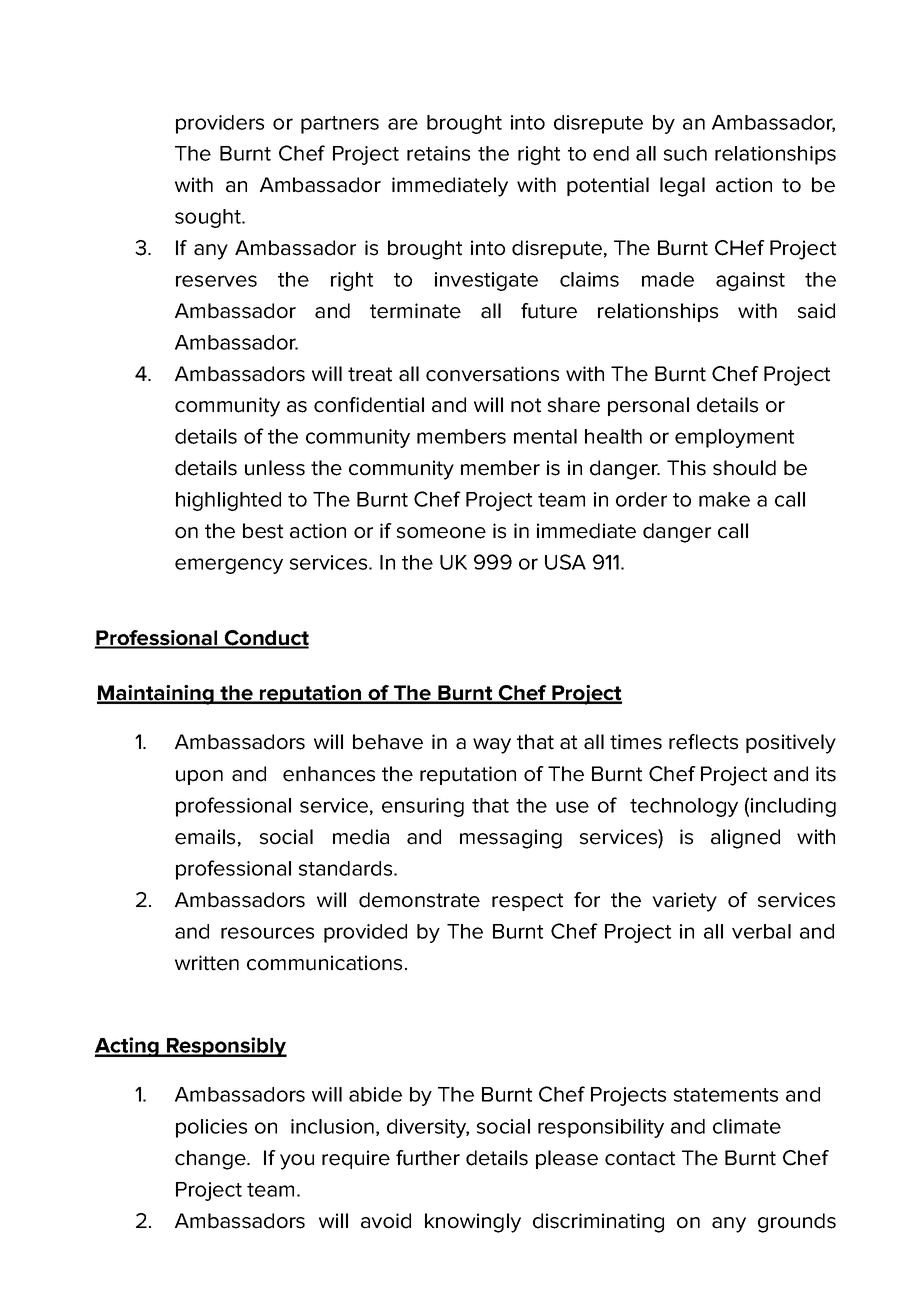 The height and width of the screenshot is (1315, 924). What do you see at coordinates (685, 153) in the screenshot?
I see `such` at bounding box center [685, 153].
